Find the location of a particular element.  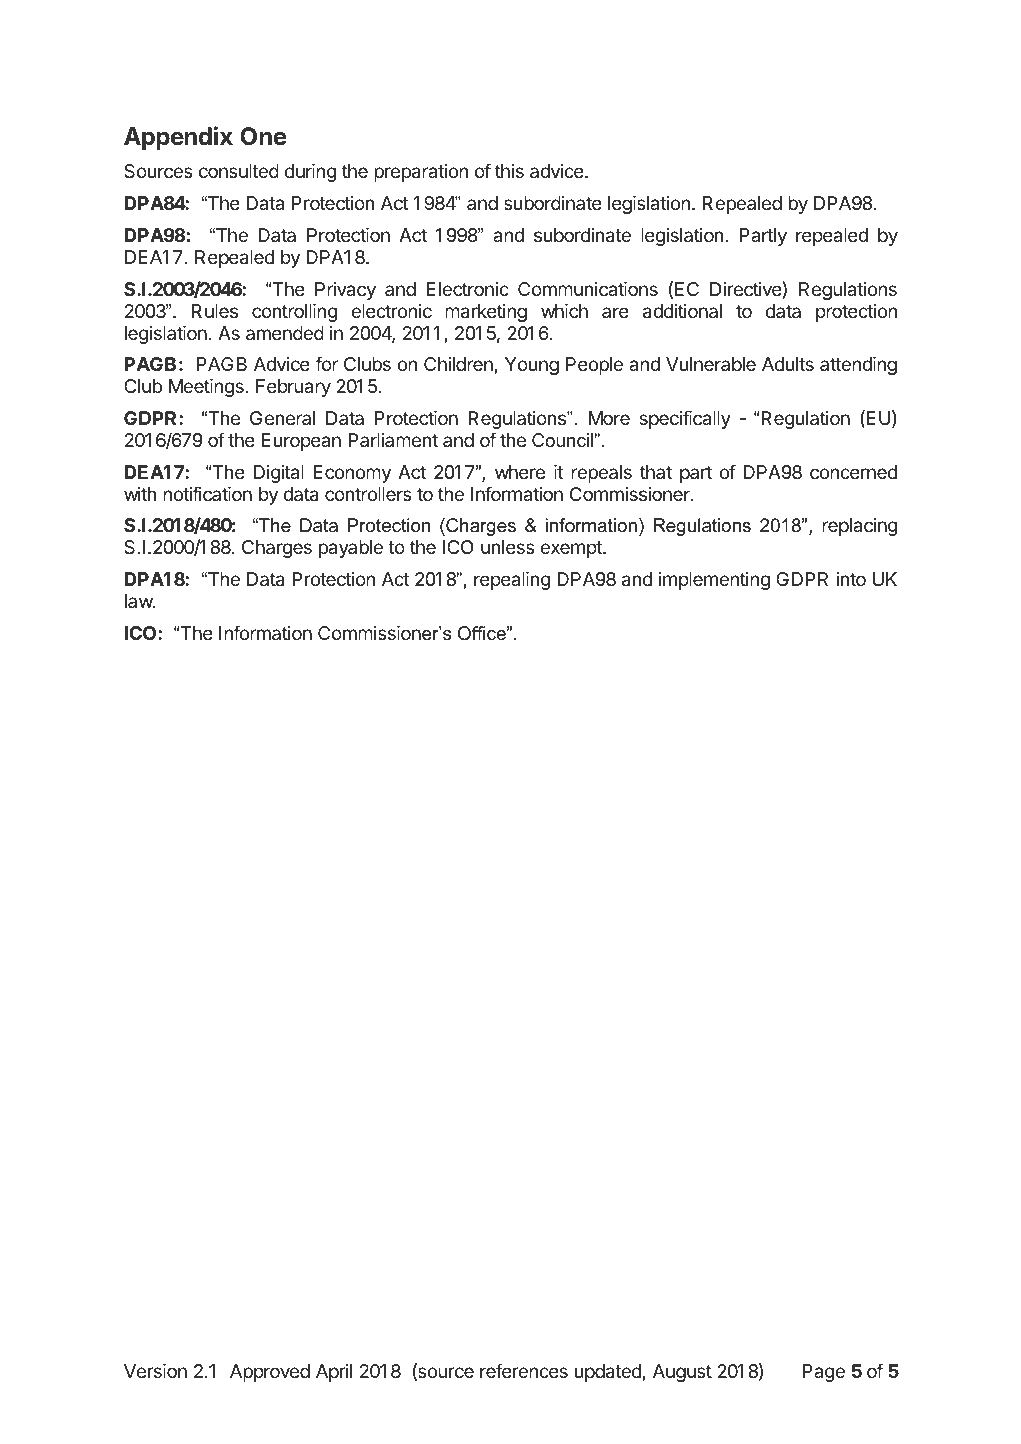

Adults is located at coordinates (788, 364).
